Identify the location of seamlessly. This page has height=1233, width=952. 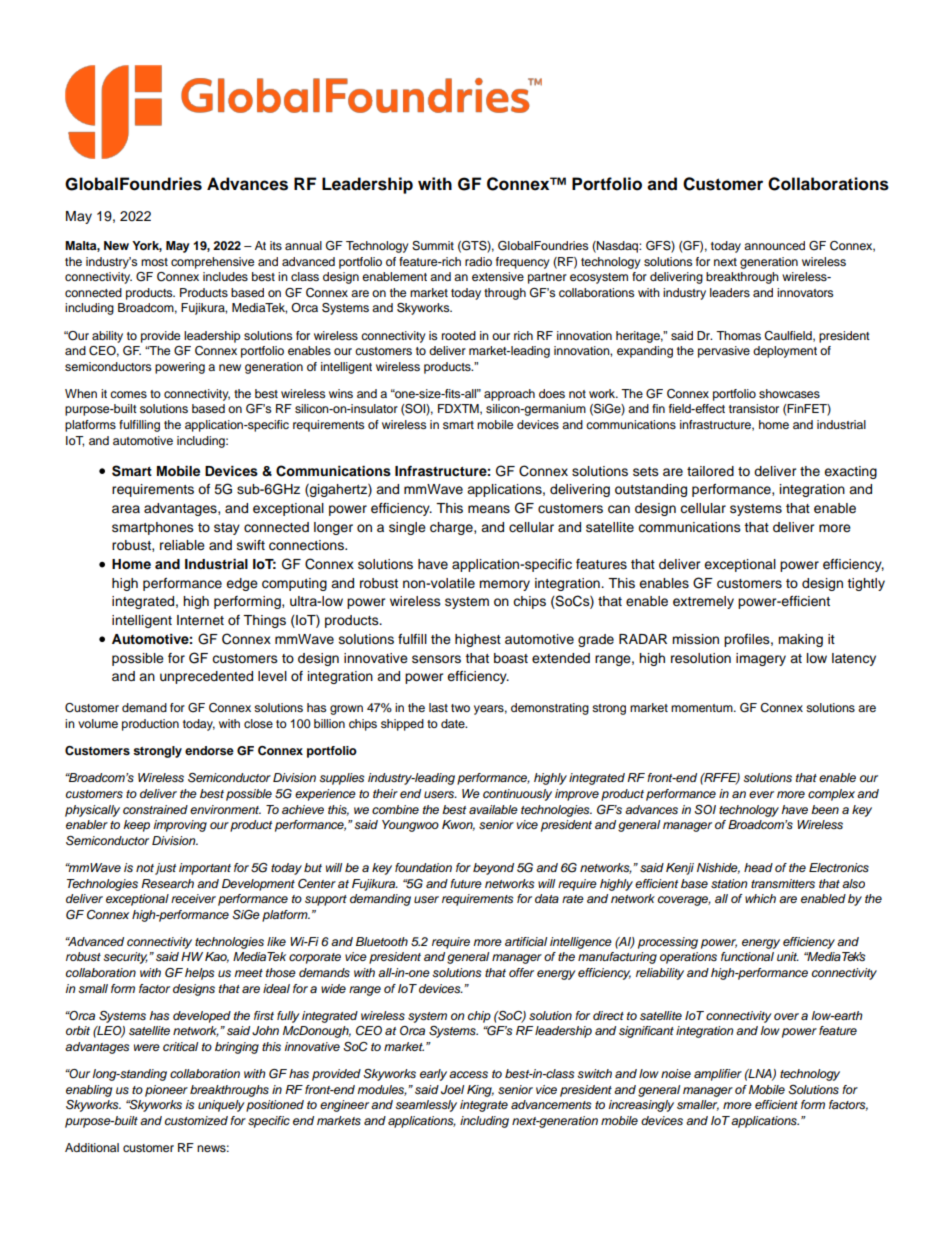
(426, 1106).
